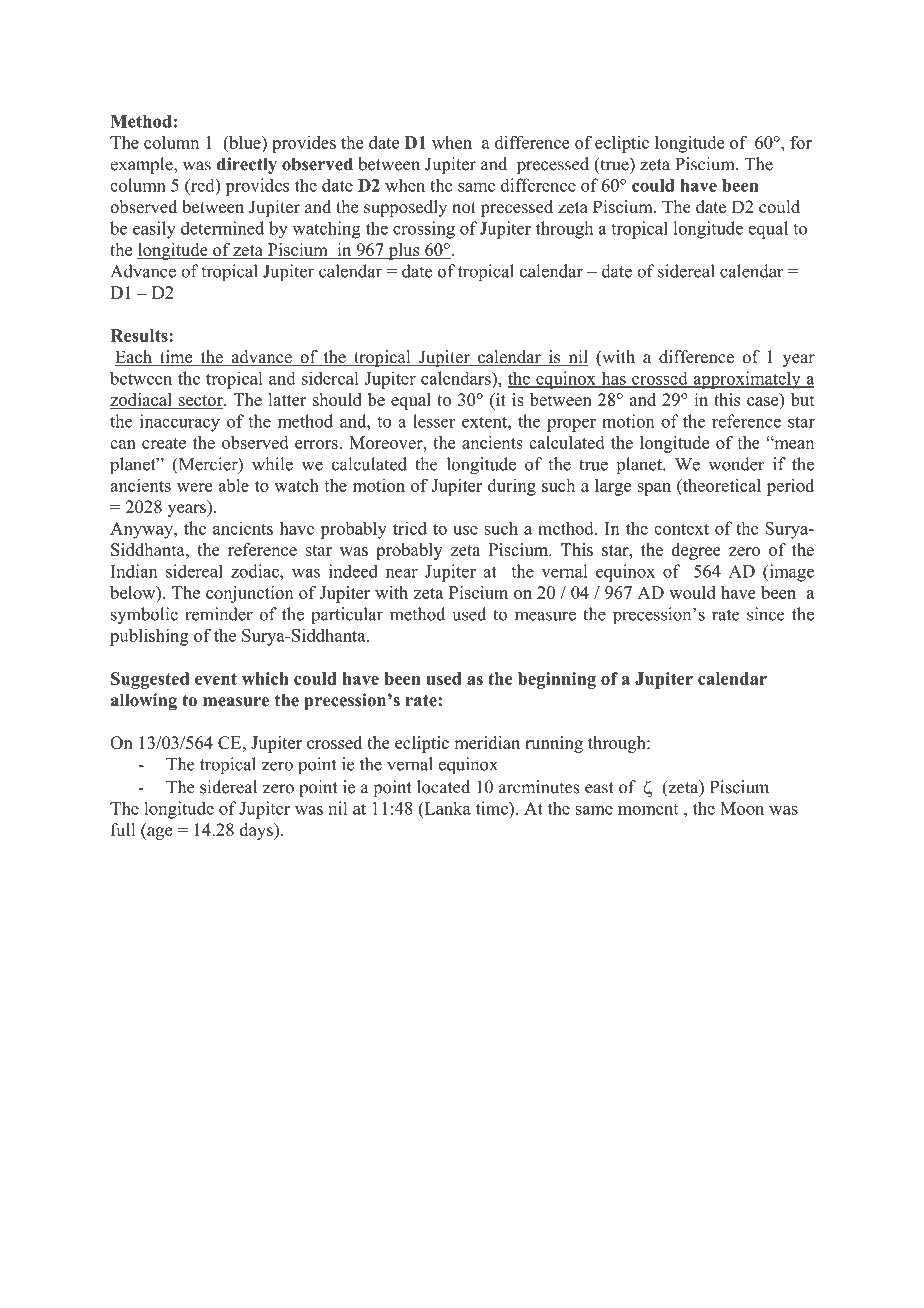 Image resolution: width=924 pixels, height=1308 pixels. I want to click on days, so click(257, 831).
